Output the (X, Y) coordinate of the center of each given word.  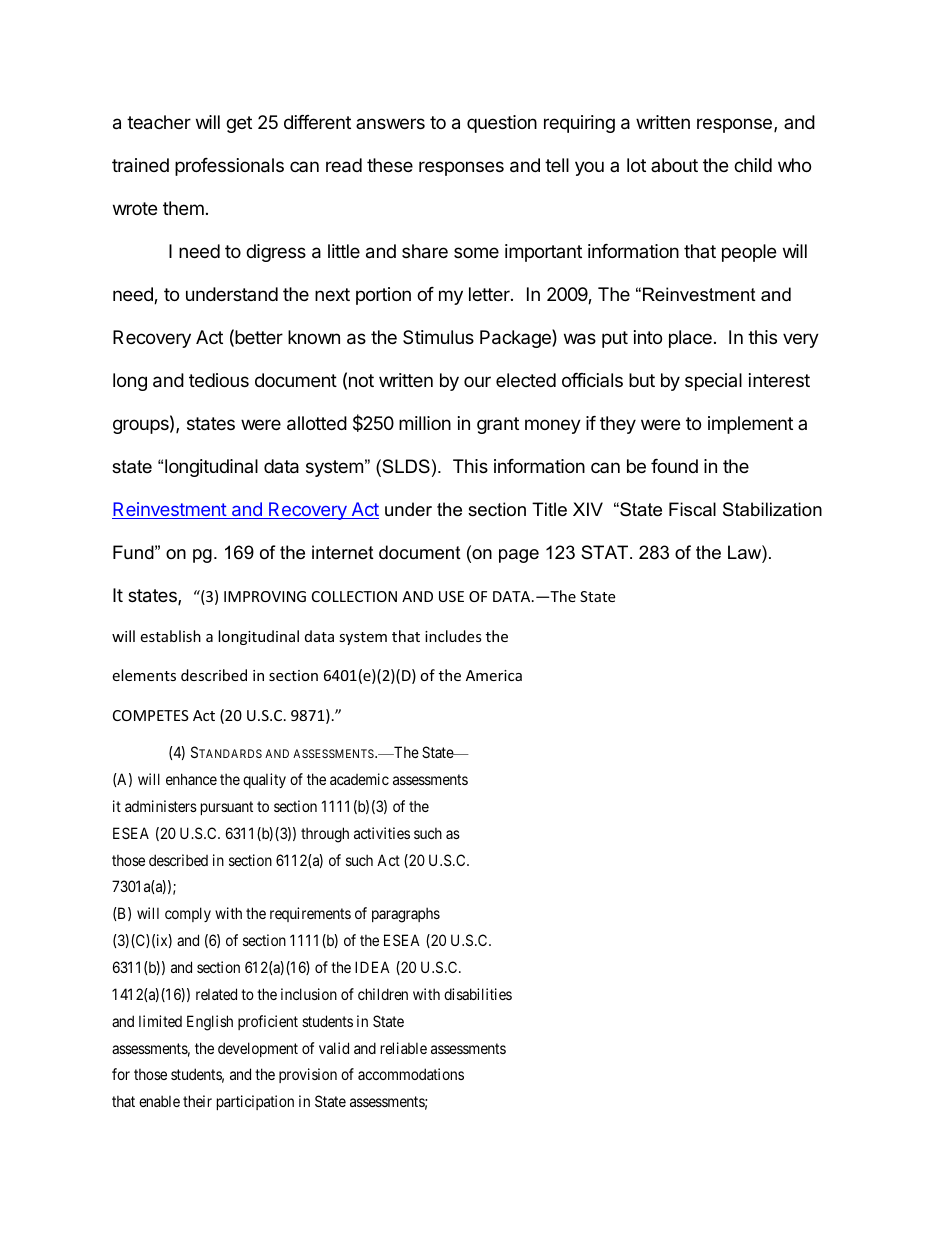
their (197, 1101)
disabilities (478, 994)
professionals (229, 167)
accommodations (411, 1074)
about (674, 165)
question (502, 124)
